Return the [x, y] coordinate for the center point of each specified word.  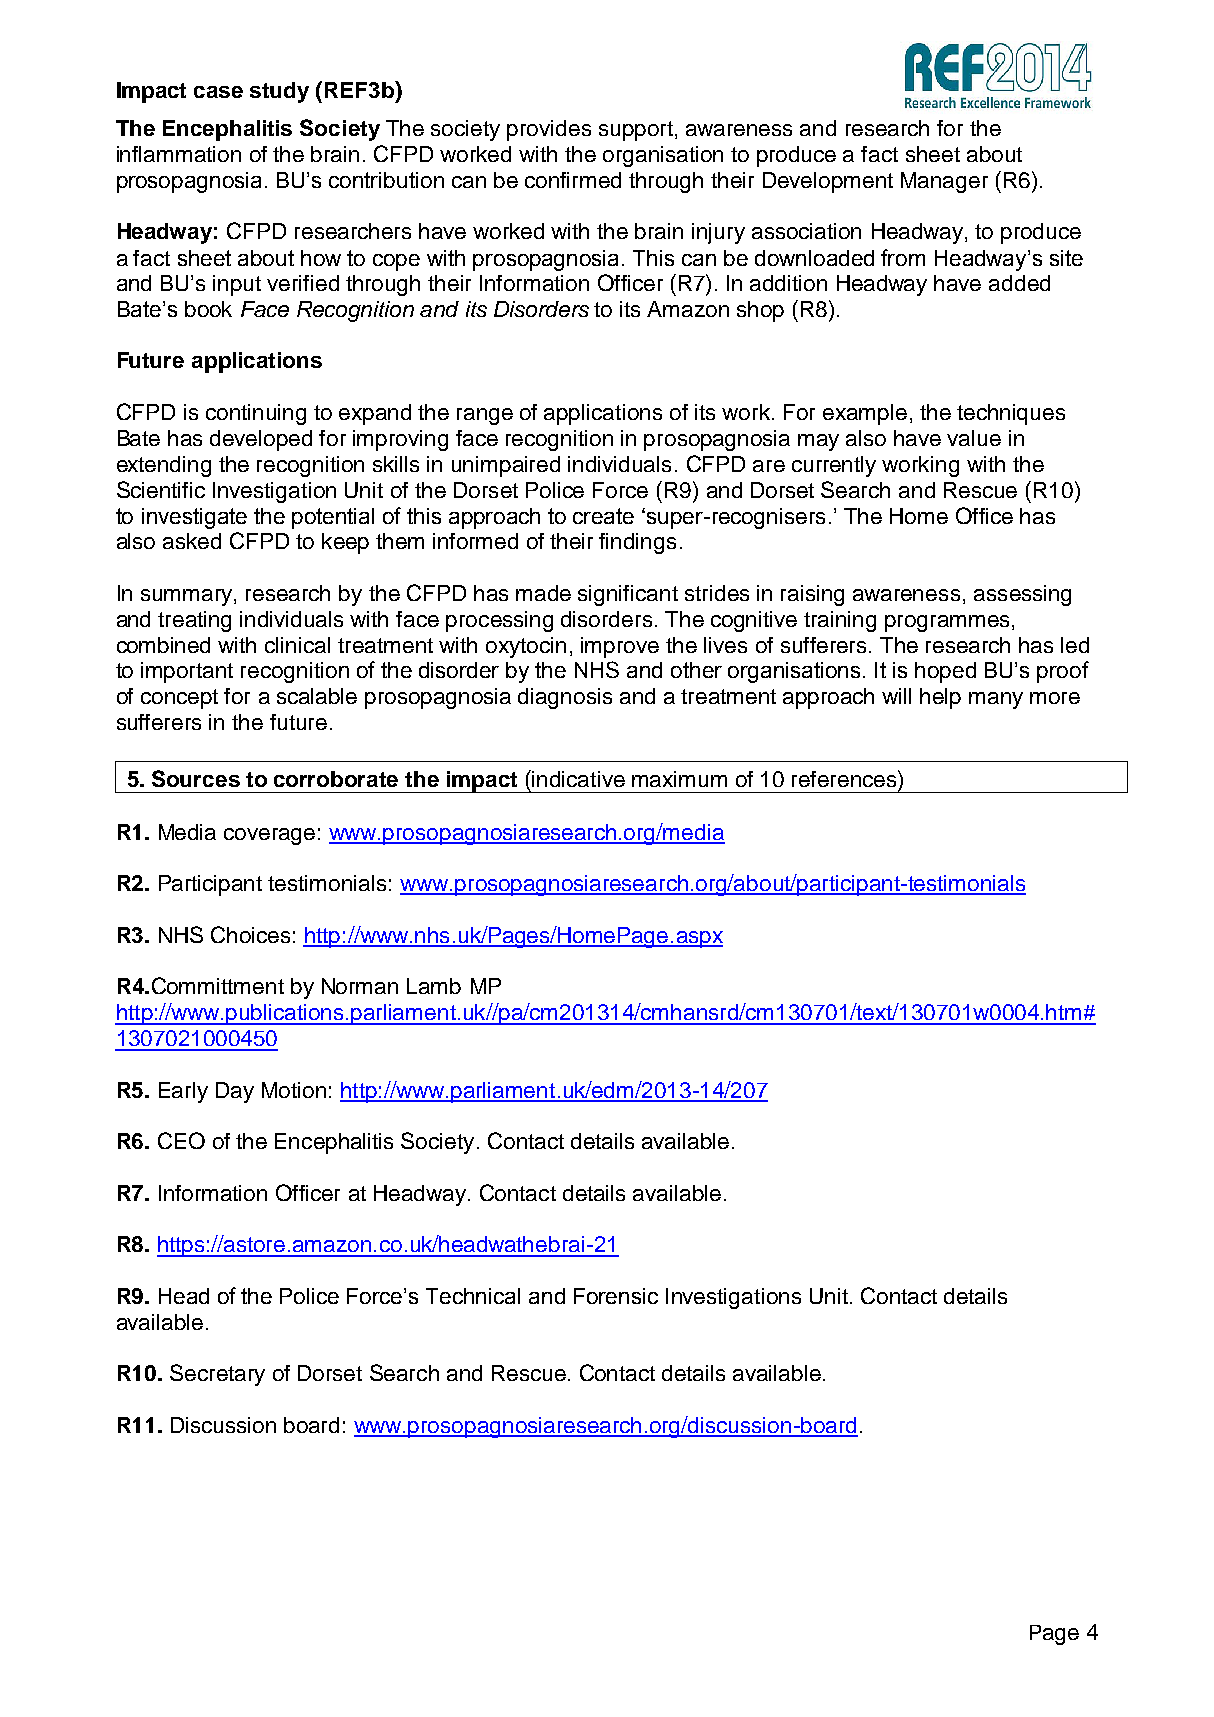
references [845, 778]
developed [261, 440]
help [940, 698]
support [636, 131]
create [603, 516]
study [279, 92]
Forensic [616, 1296]
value [974, 438]
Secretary [217, 1375]
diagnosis [565, 698]
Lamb [434, 986]
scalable [317, 696]
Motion [294, 1090]
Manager [944, 182]
